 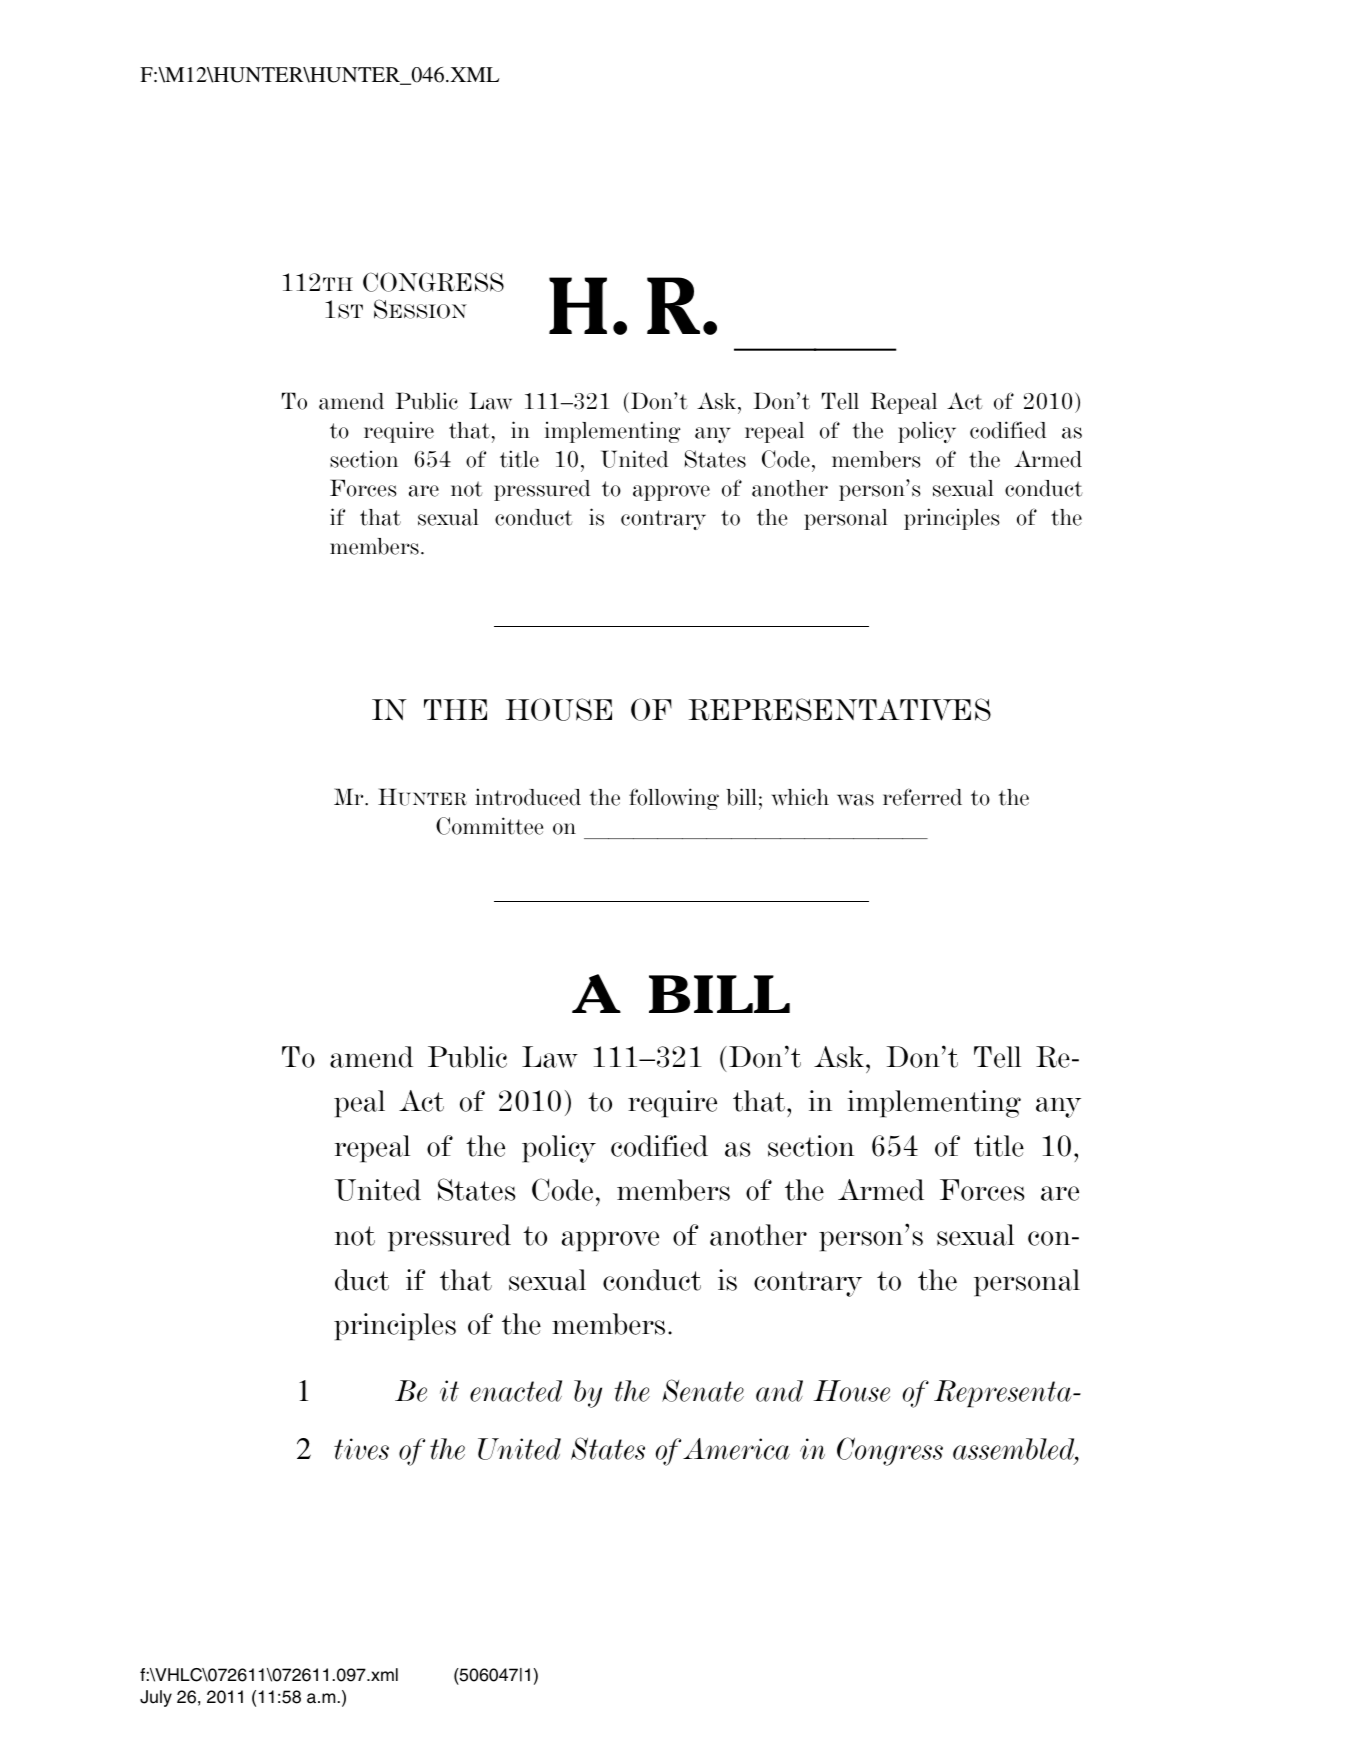 What do you see at coordinates (489, 826) in the screenshot?
I see `Committee` at bounding box center [489, 826].
